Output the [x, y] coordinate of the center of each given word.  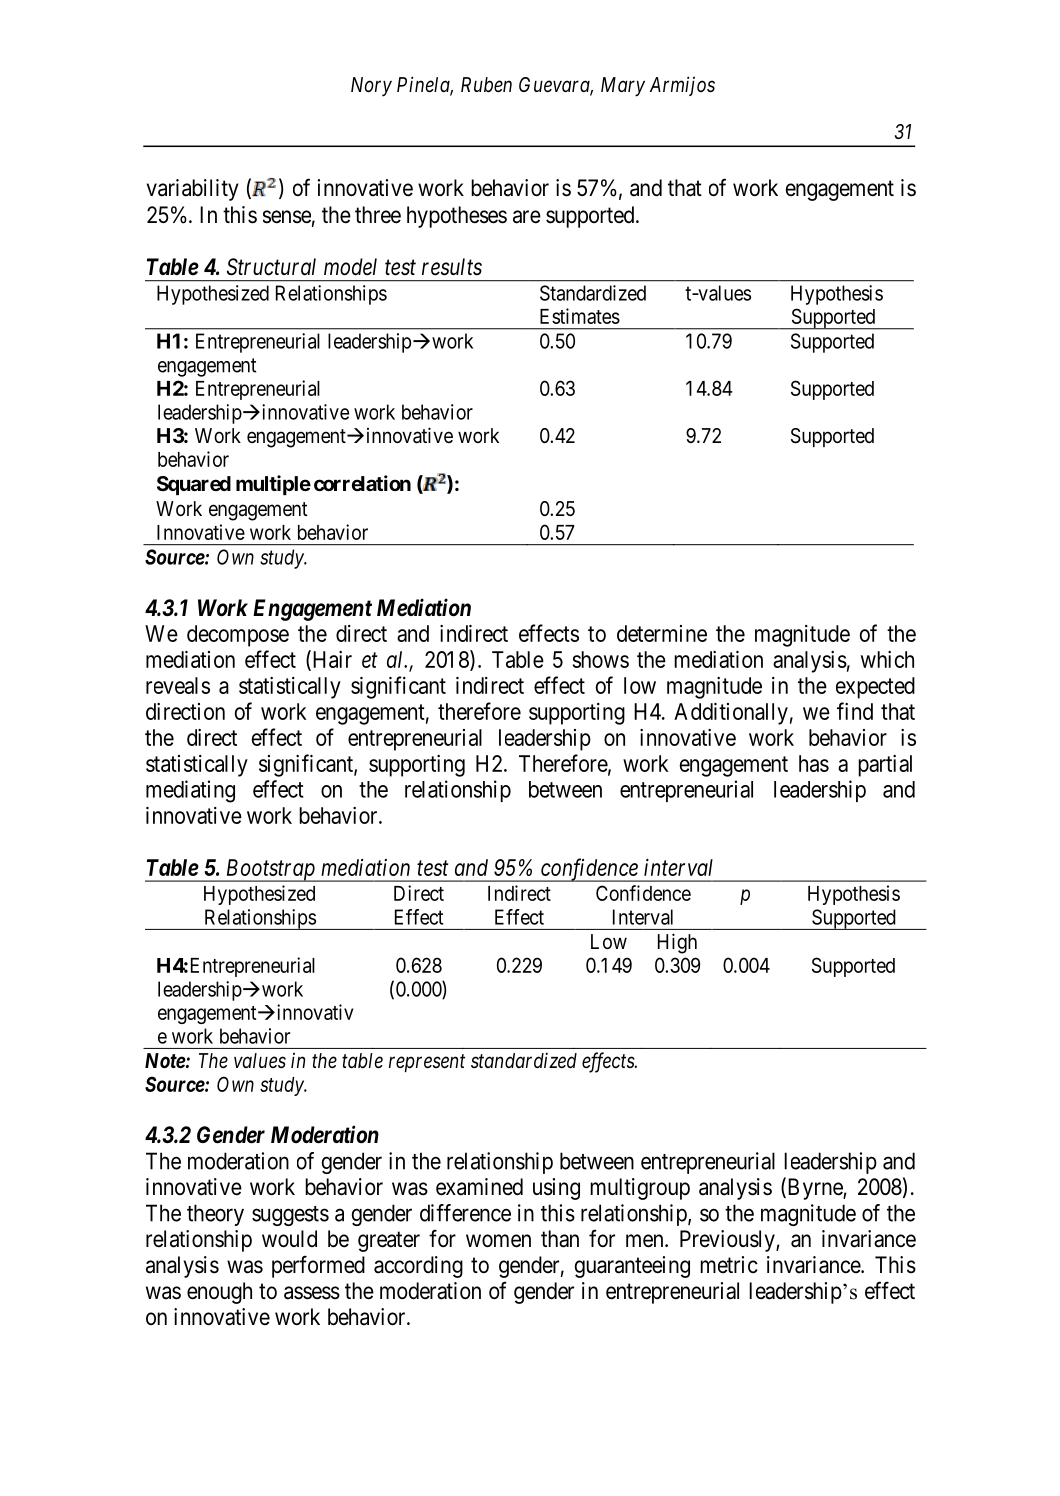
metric [729, 1265]
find [855, 711]
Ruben [486, 85]
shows [601, 659]
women [498, 1241]
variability [193, 190]
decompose [238, 636]
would [289, 1239]
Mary [623, 87]
